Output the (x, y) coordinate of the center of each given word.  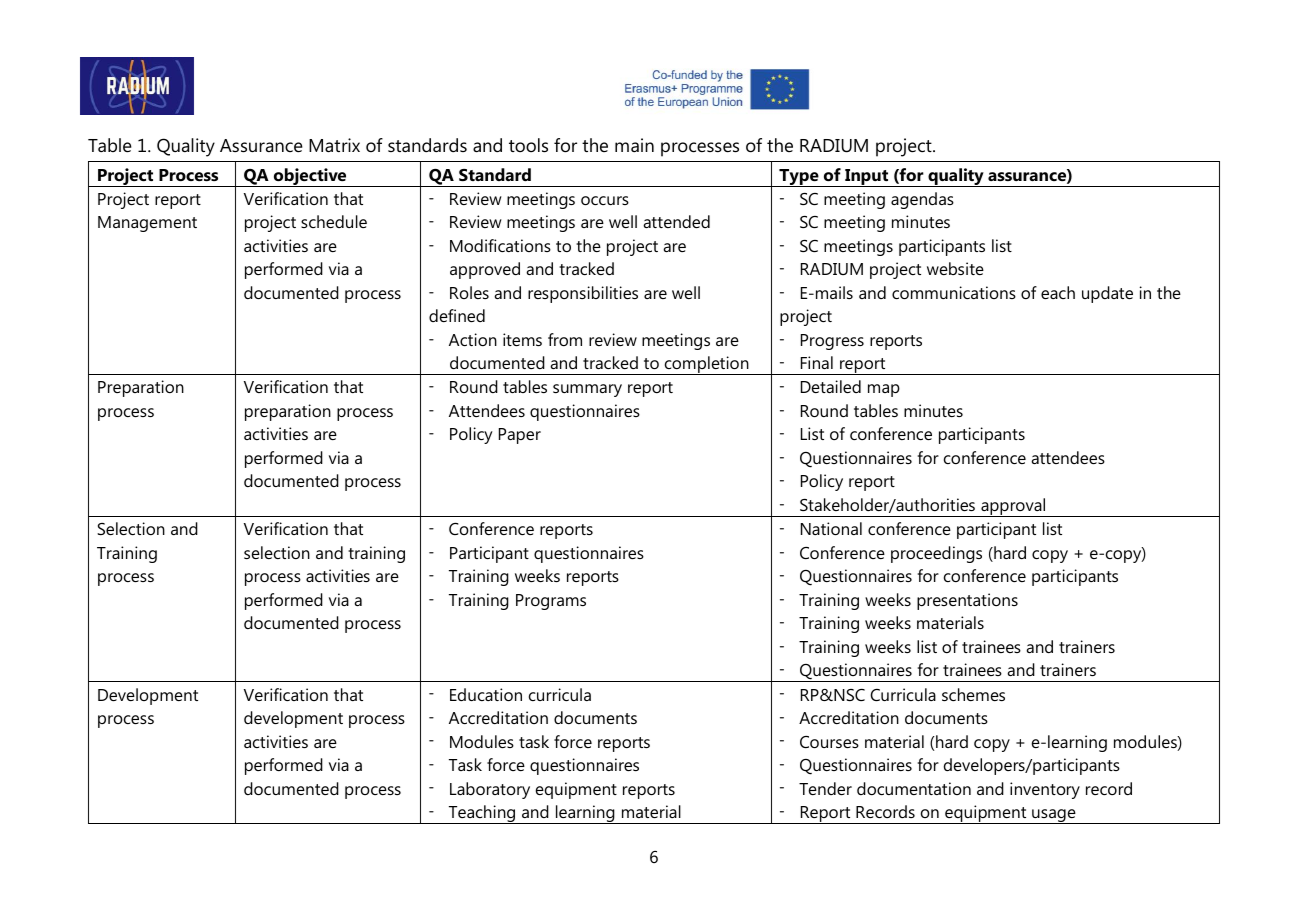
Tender (825, 788)
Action (473, 339)
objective (310, 177)
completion (706, 365)
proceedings (936, 554)
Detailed (831, 386)
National (831, 528)
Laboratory (490, 790)
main (634, 145)
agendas (922, 200)
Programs (551, 602)
